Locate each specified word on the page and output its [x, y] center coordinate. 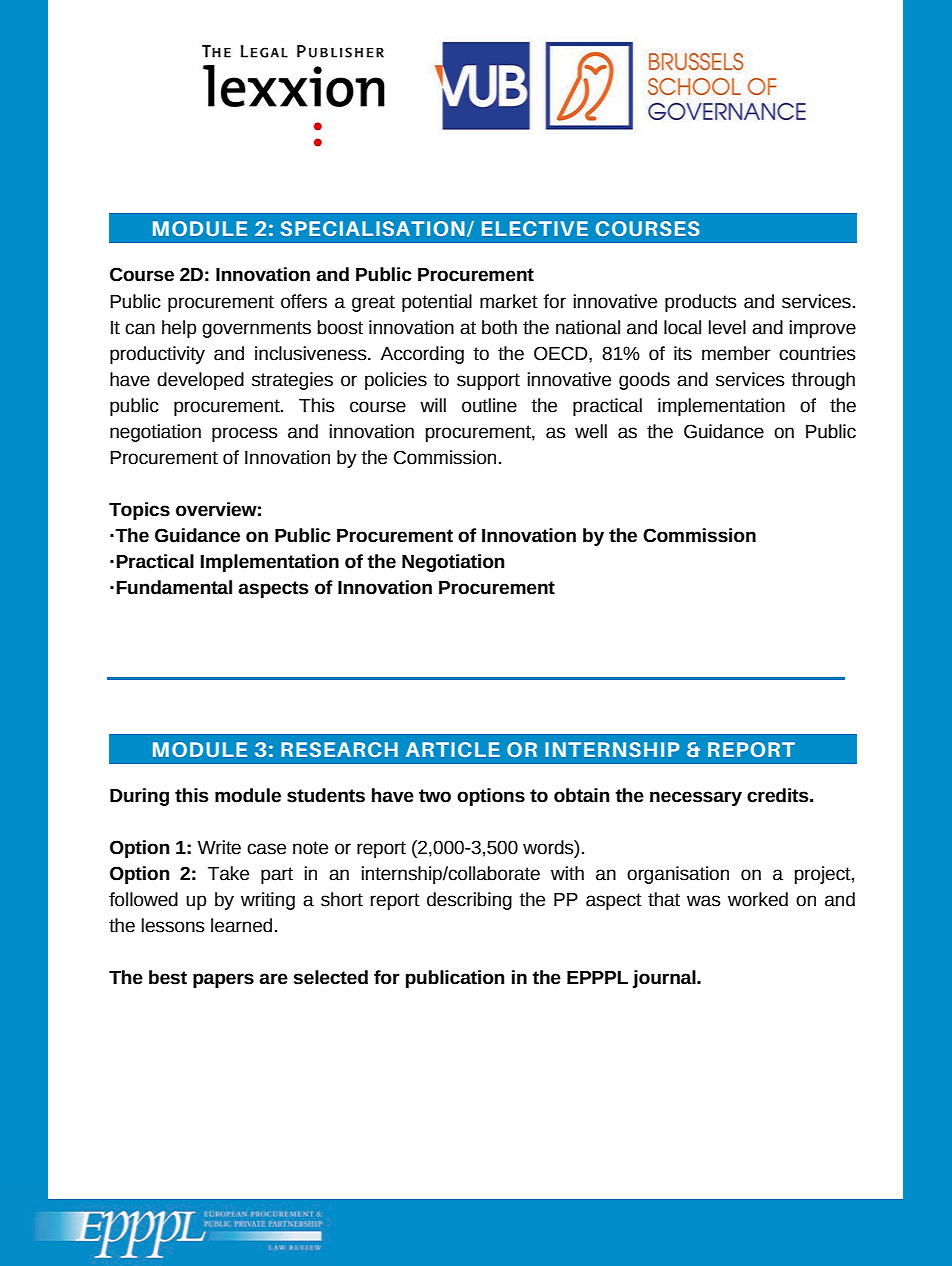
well [591, 431]
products [701, 303]
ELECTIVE [535, 228]
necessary [696, 798]
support [488, 381]
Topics [139, 511]
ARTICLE [453, 749]
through [823, 381]
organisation [678, 875]
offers [304, 301]
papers [223, 980]
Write [219, 847]
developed [200, 381]
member [736, 353]
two [435, 796]
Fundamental [174, 587]
